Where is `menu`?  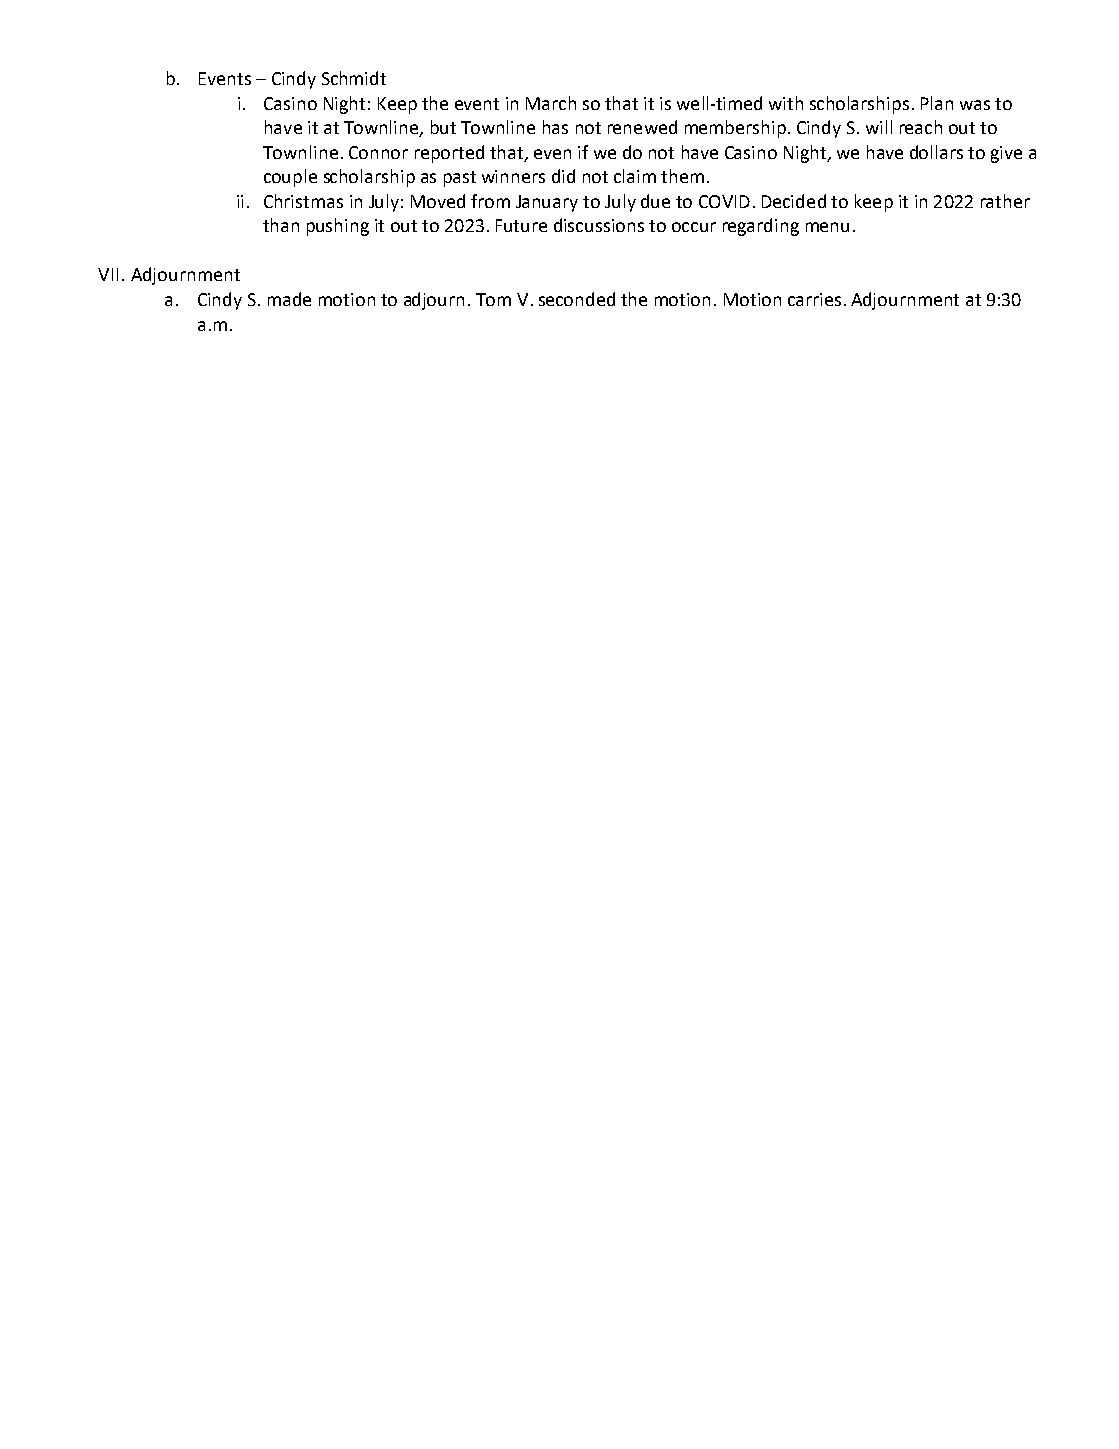 menu is located at coordinates (827, 227).
